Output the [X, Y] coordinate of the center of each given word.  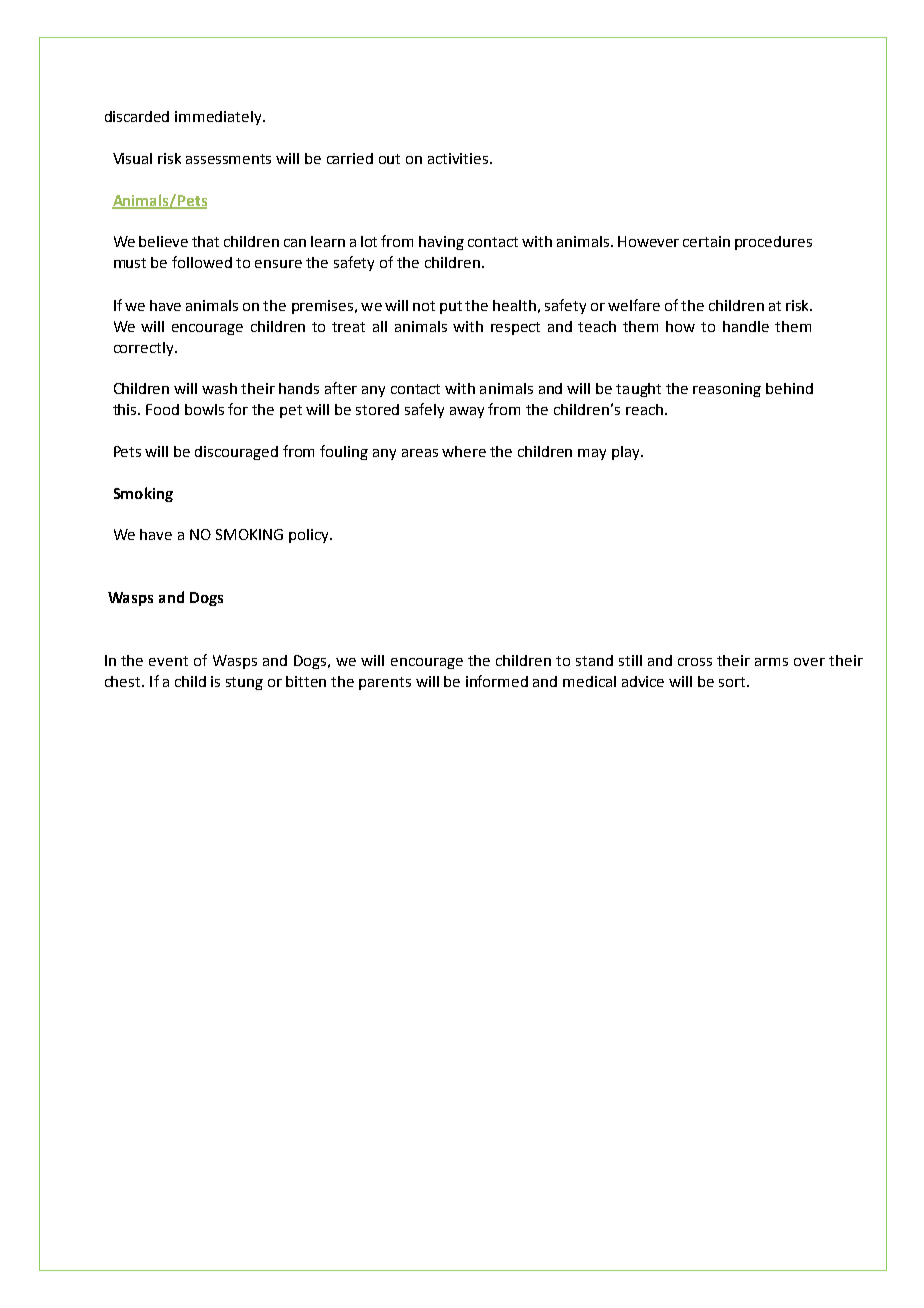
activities [459, 158]
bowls [204, 409]
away [467, 412]
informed [497, 681]
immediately [219, 118]
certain [706, 241]
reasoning [727, 390]
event [168, 661]
